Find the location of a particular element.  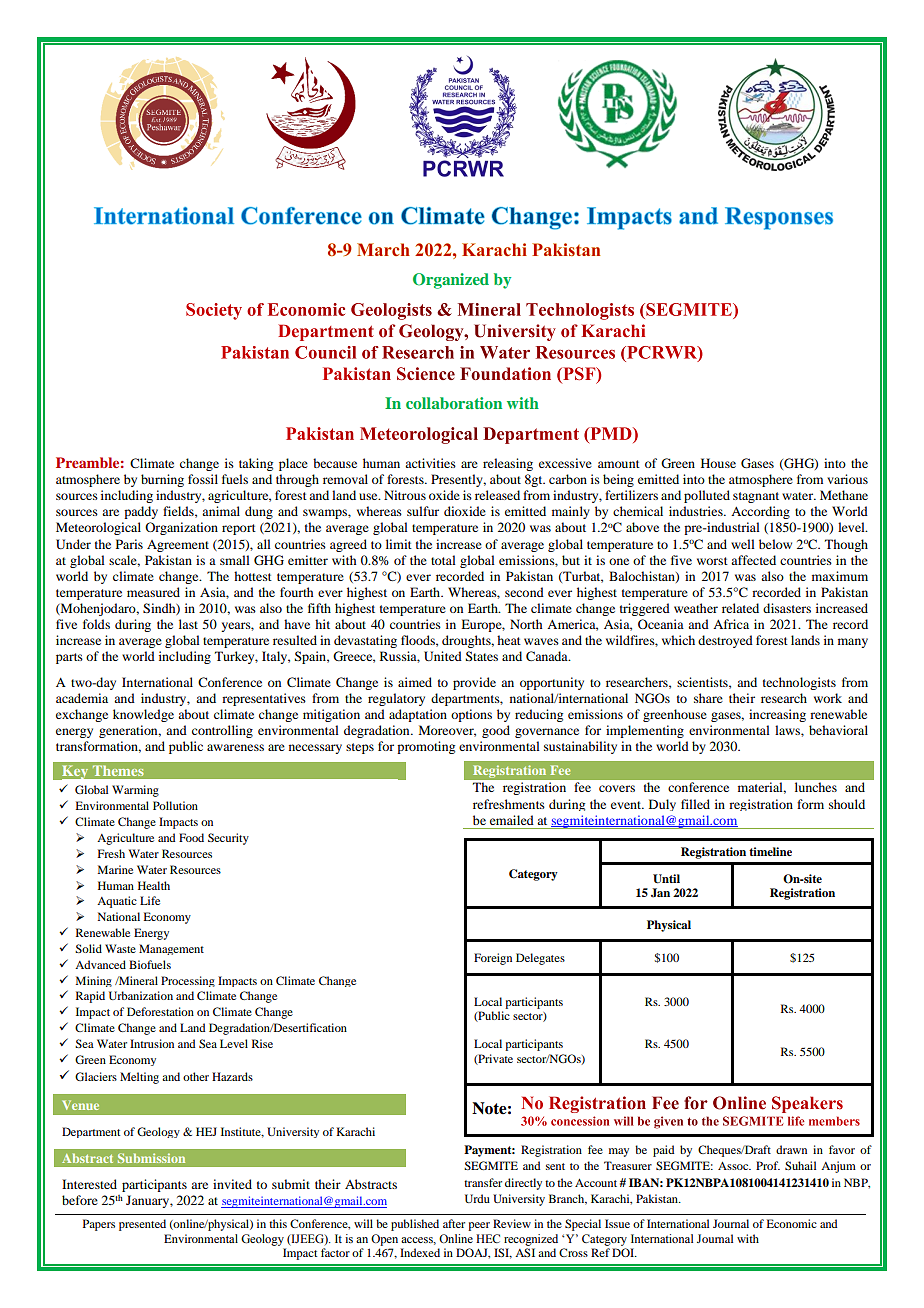

increasing is located at coordinates (777, 715).
